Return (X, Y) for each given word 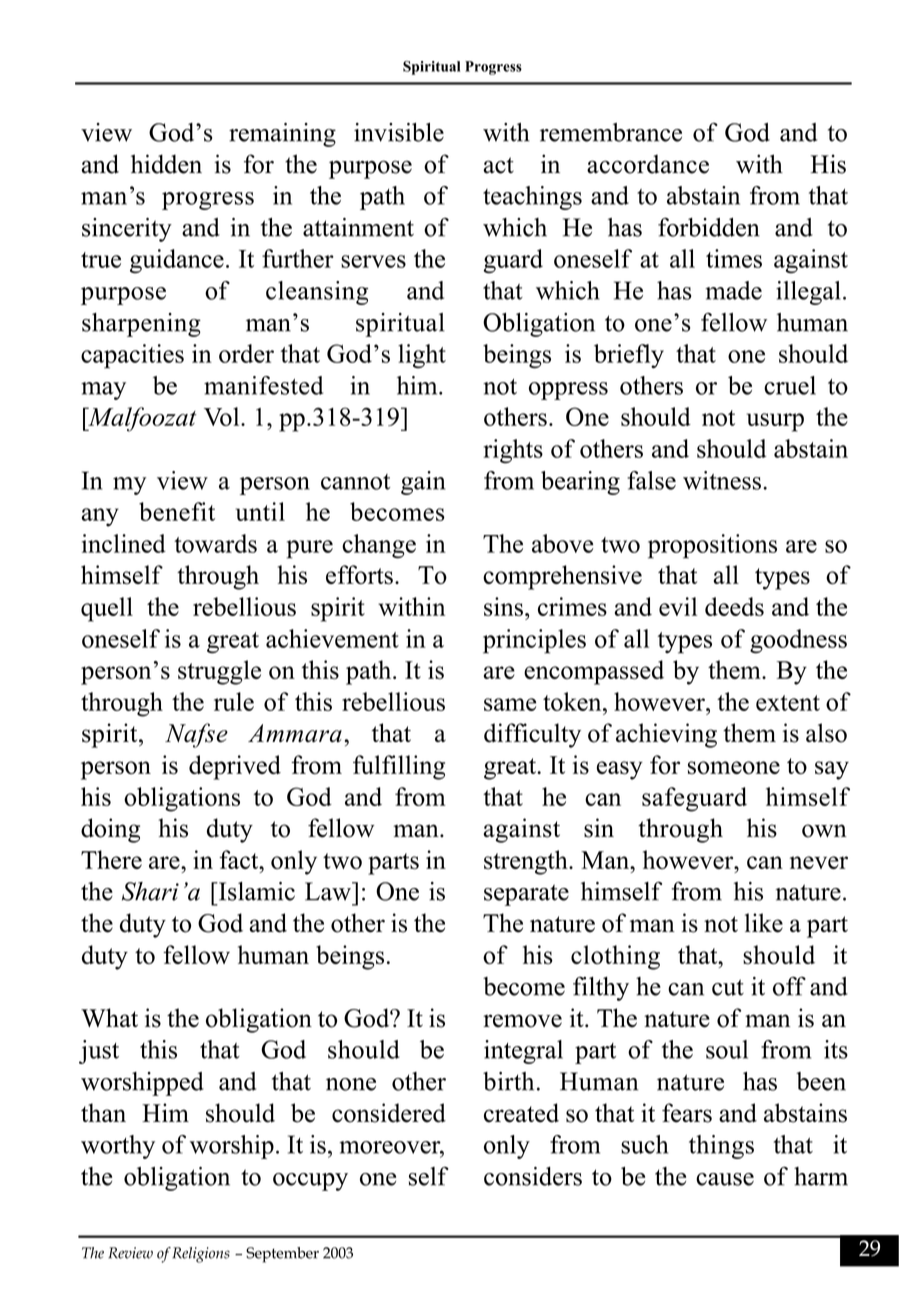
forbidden (709, 227)
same (510, 704)
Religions (201, 1255)
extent (788, 703)
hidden (166, 164)
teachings (532, 198)
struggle (219, 672)
